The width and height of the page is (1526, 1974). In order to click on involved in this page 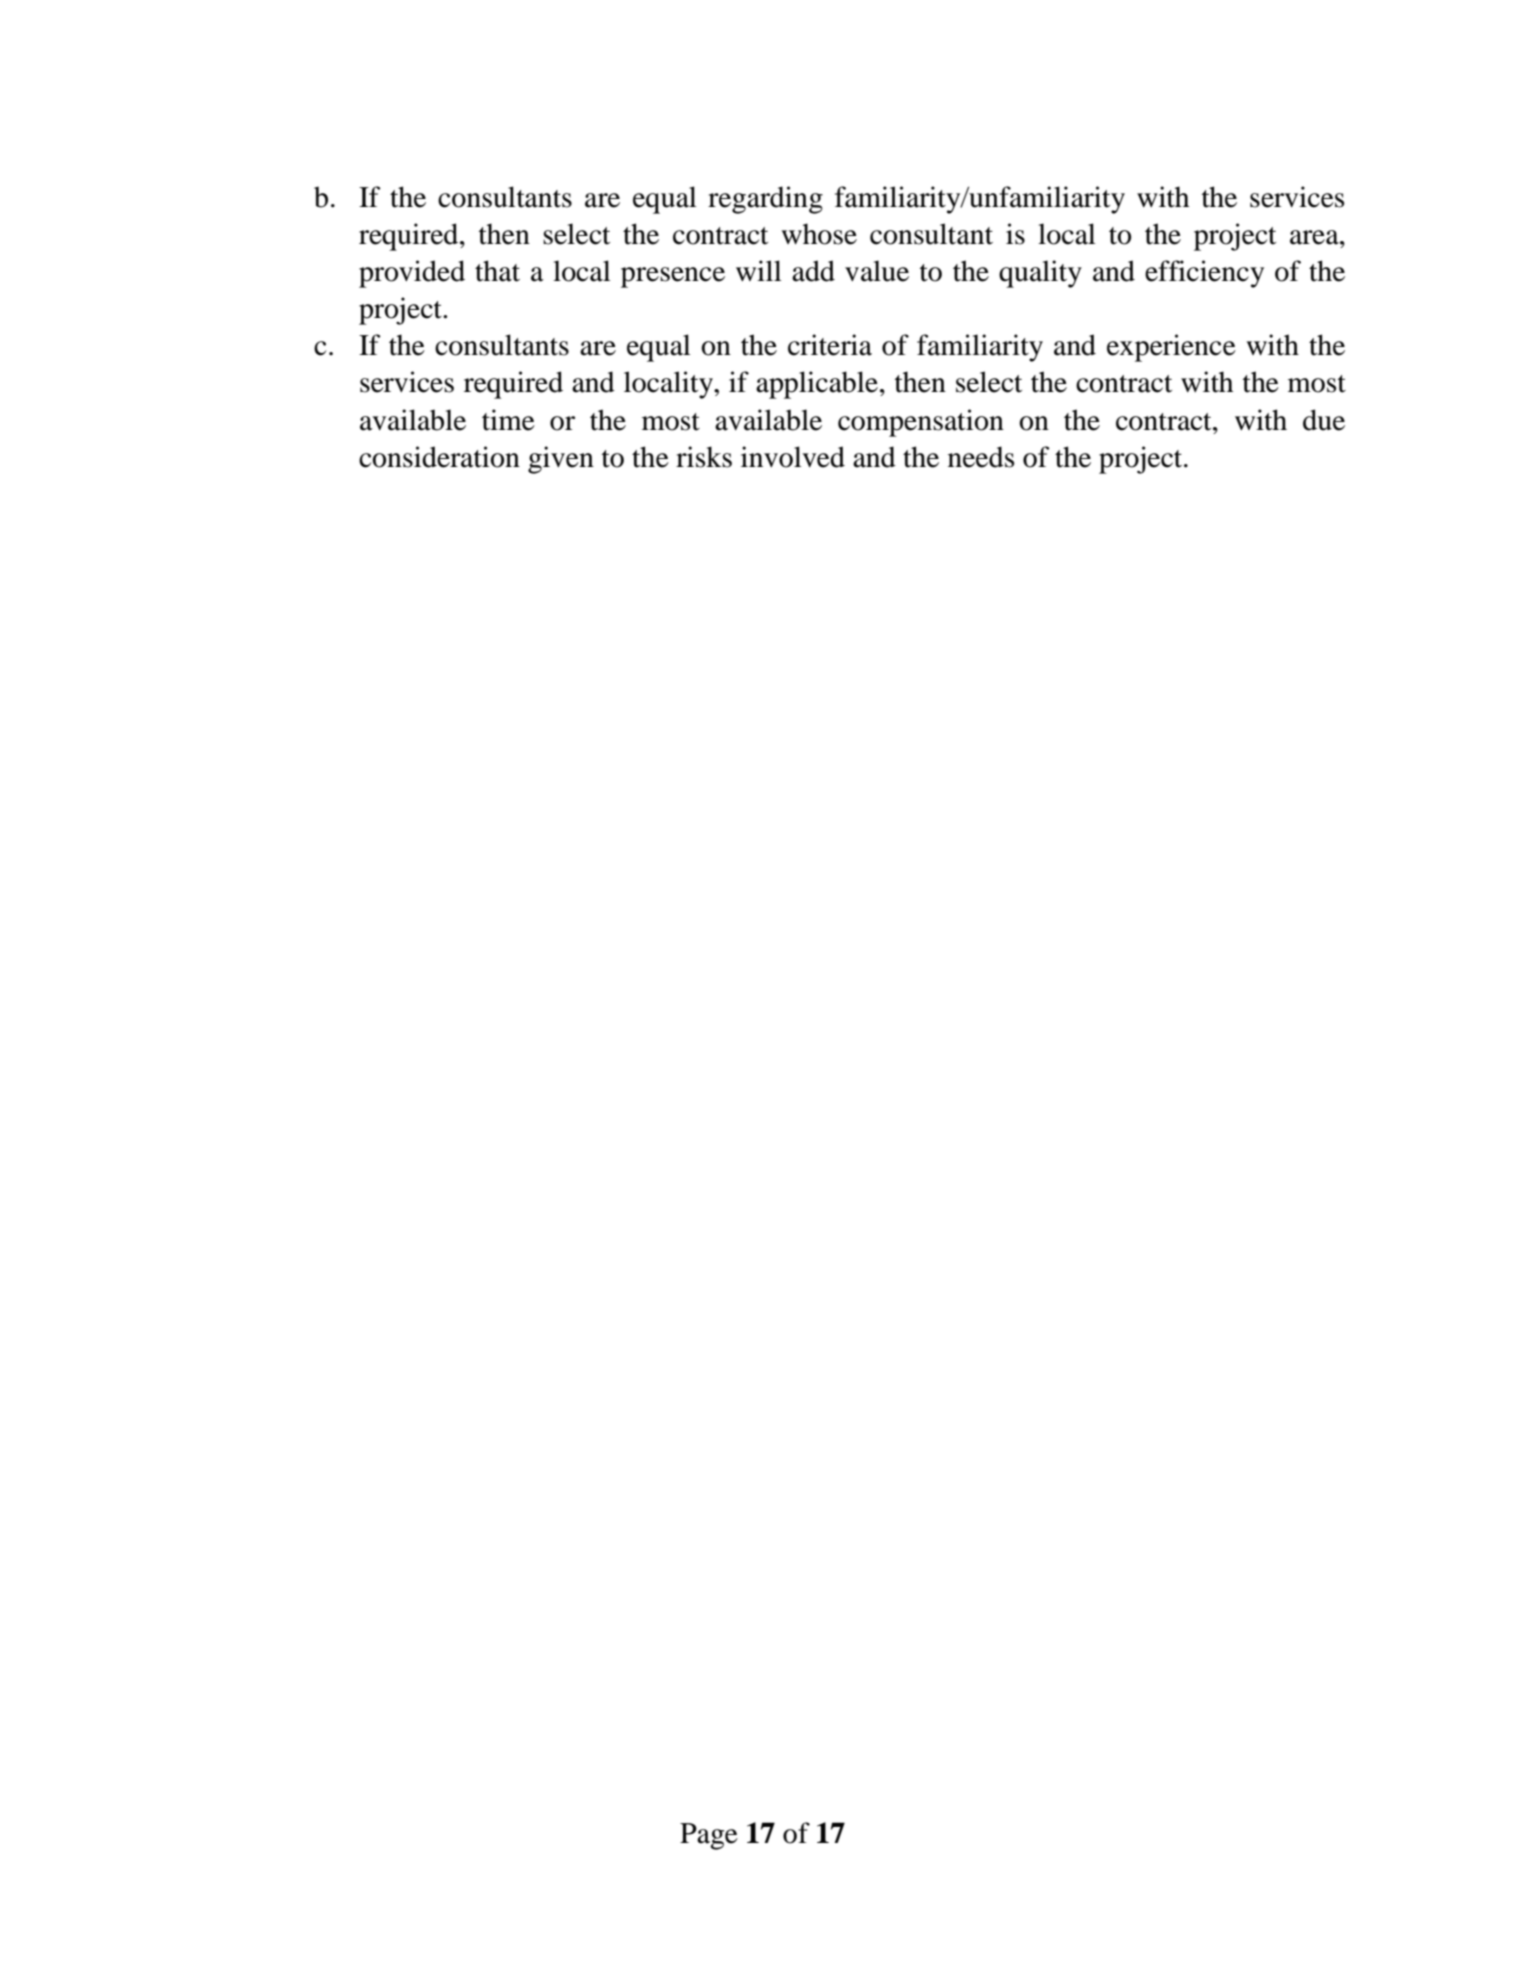, I will do `click(793, 457)`.
